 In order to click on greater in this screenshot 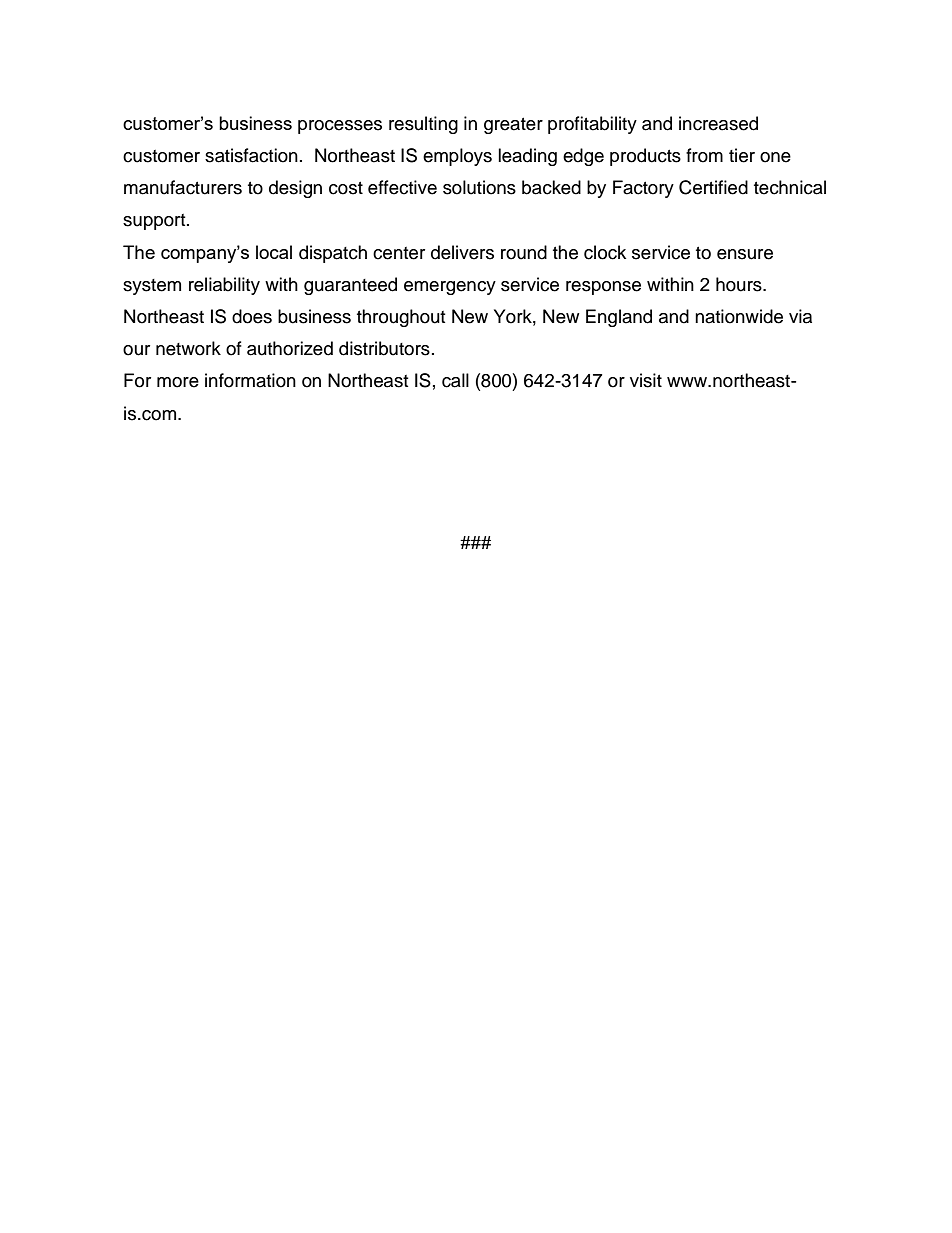, I will do `click(513, 126)`.
